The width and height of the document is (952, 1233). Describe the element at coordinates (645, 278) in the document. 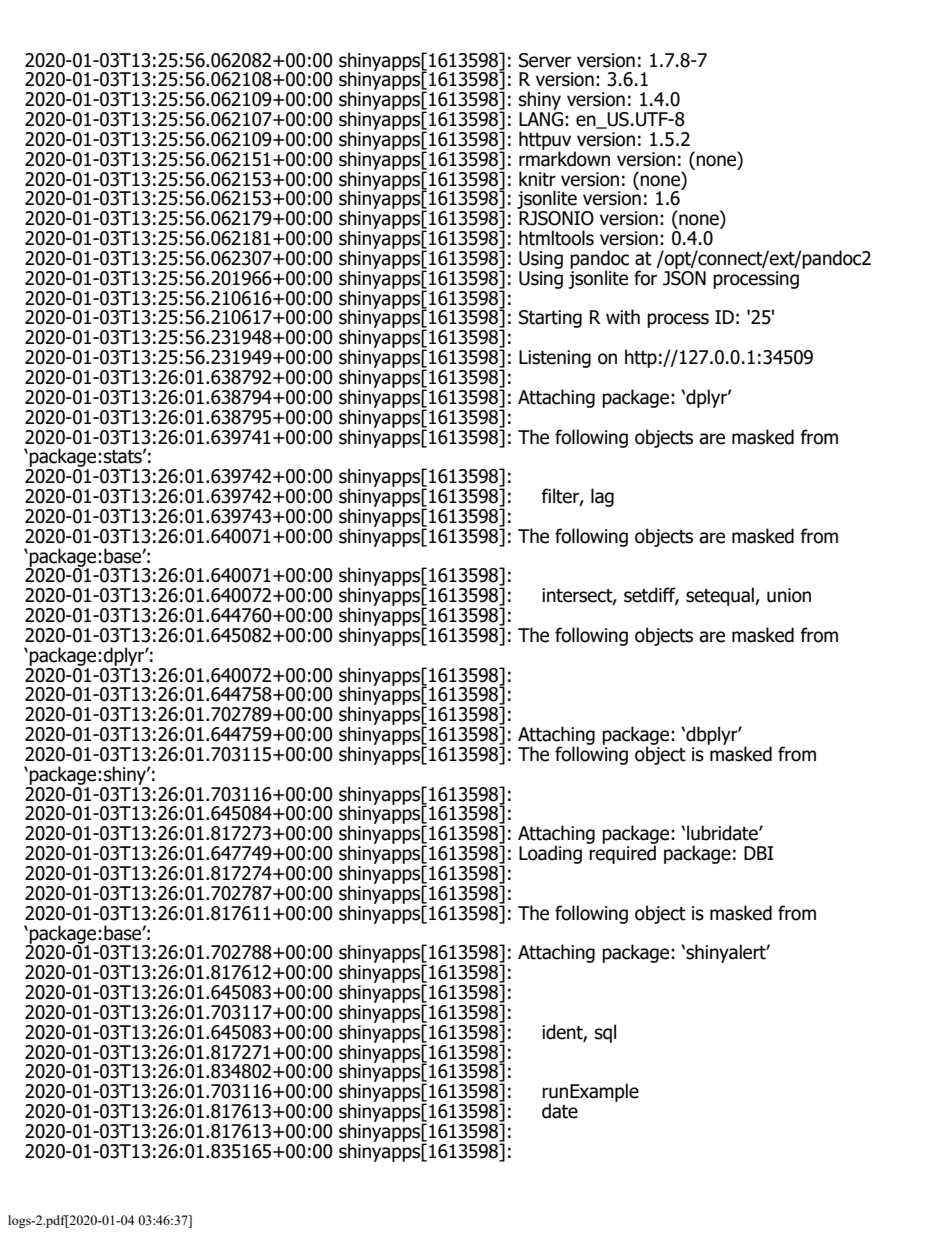

I see `for` at that location.
